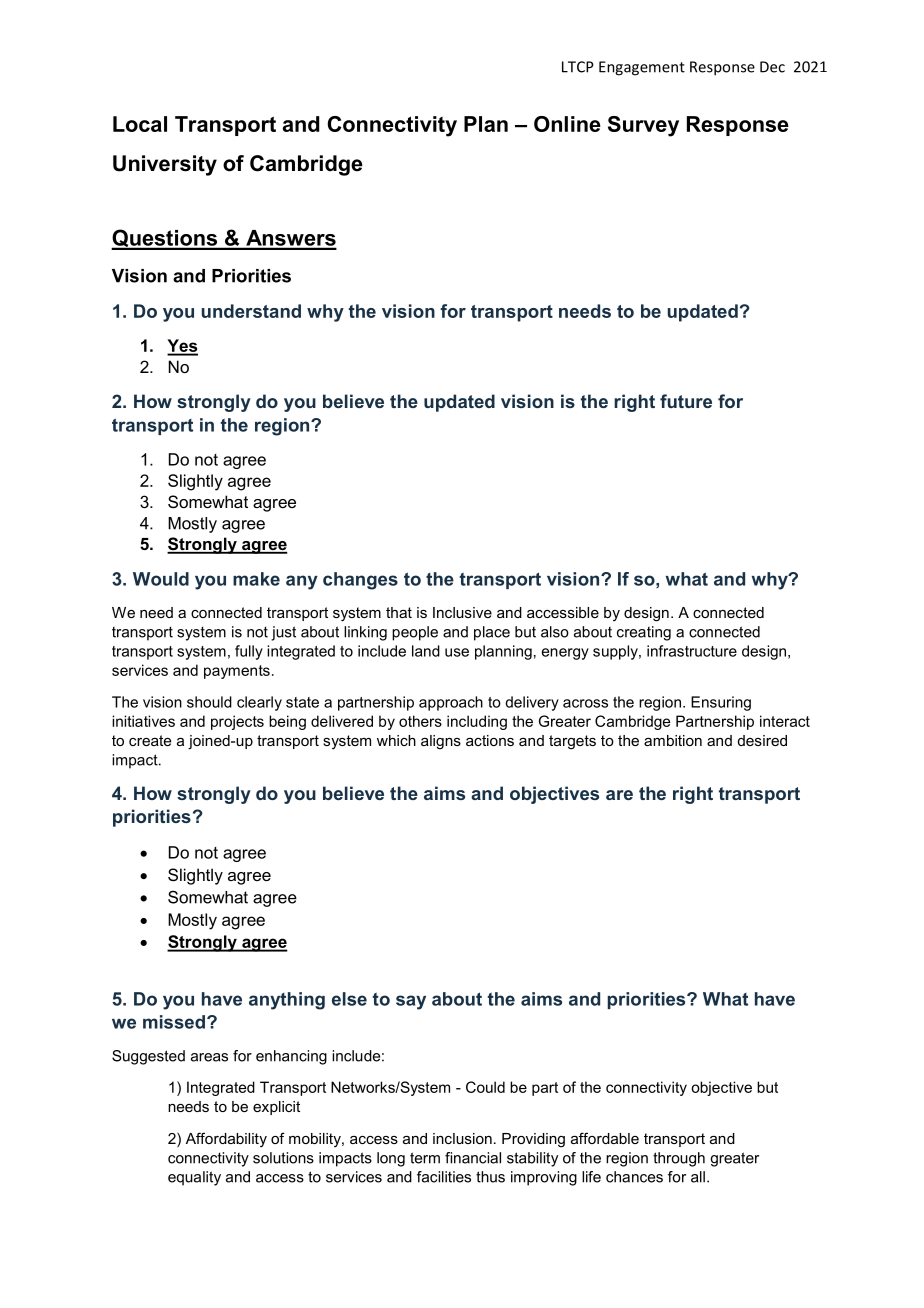 This document has width=924, height=1308. I want to click on say, so click(411, 1002).
